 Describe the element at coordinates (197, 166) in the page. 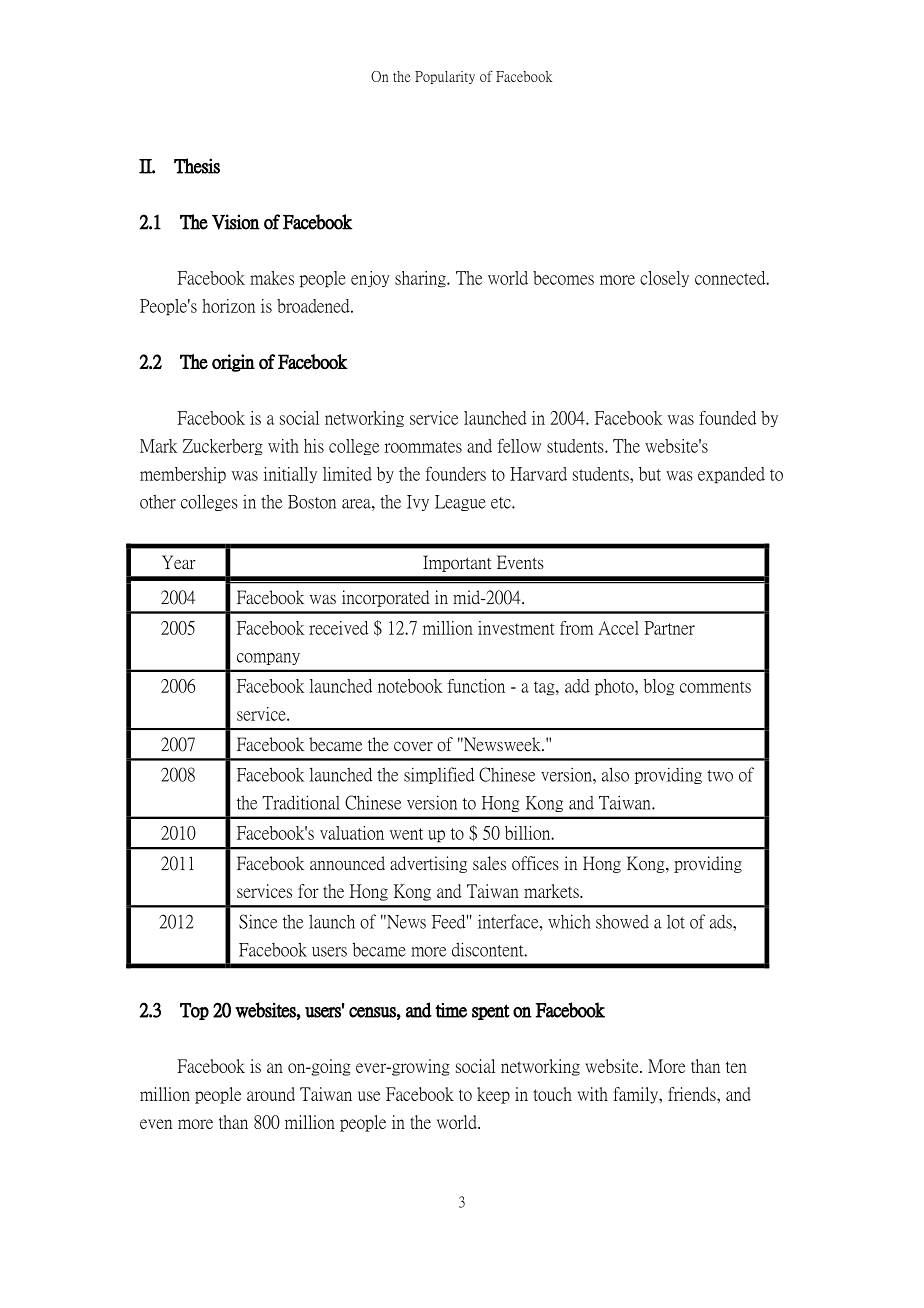

I see `Thesis` at that location.
